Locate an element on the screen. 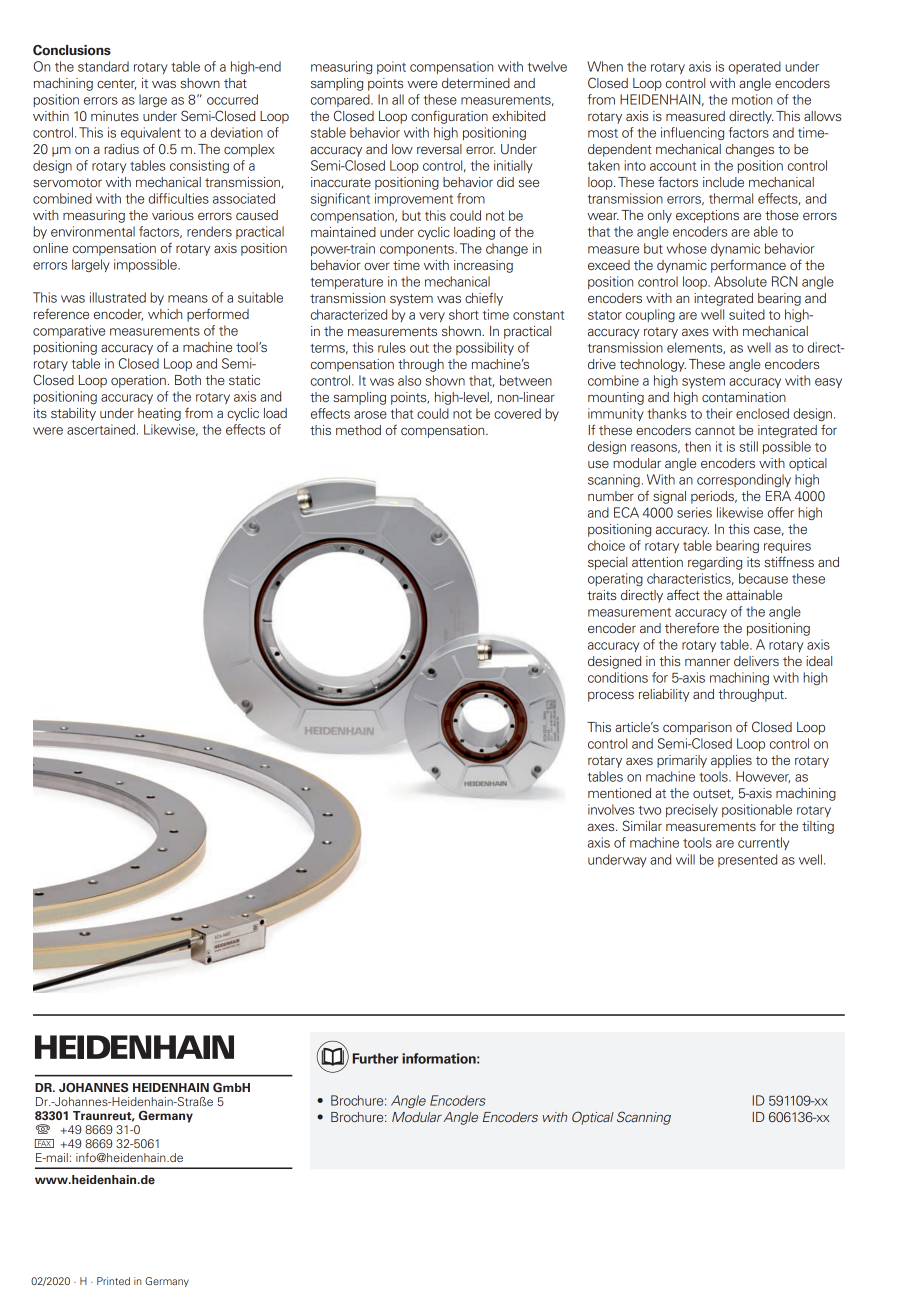 This screenshot has width=924, height=1308. determined is located at coordinates (476, 83).
